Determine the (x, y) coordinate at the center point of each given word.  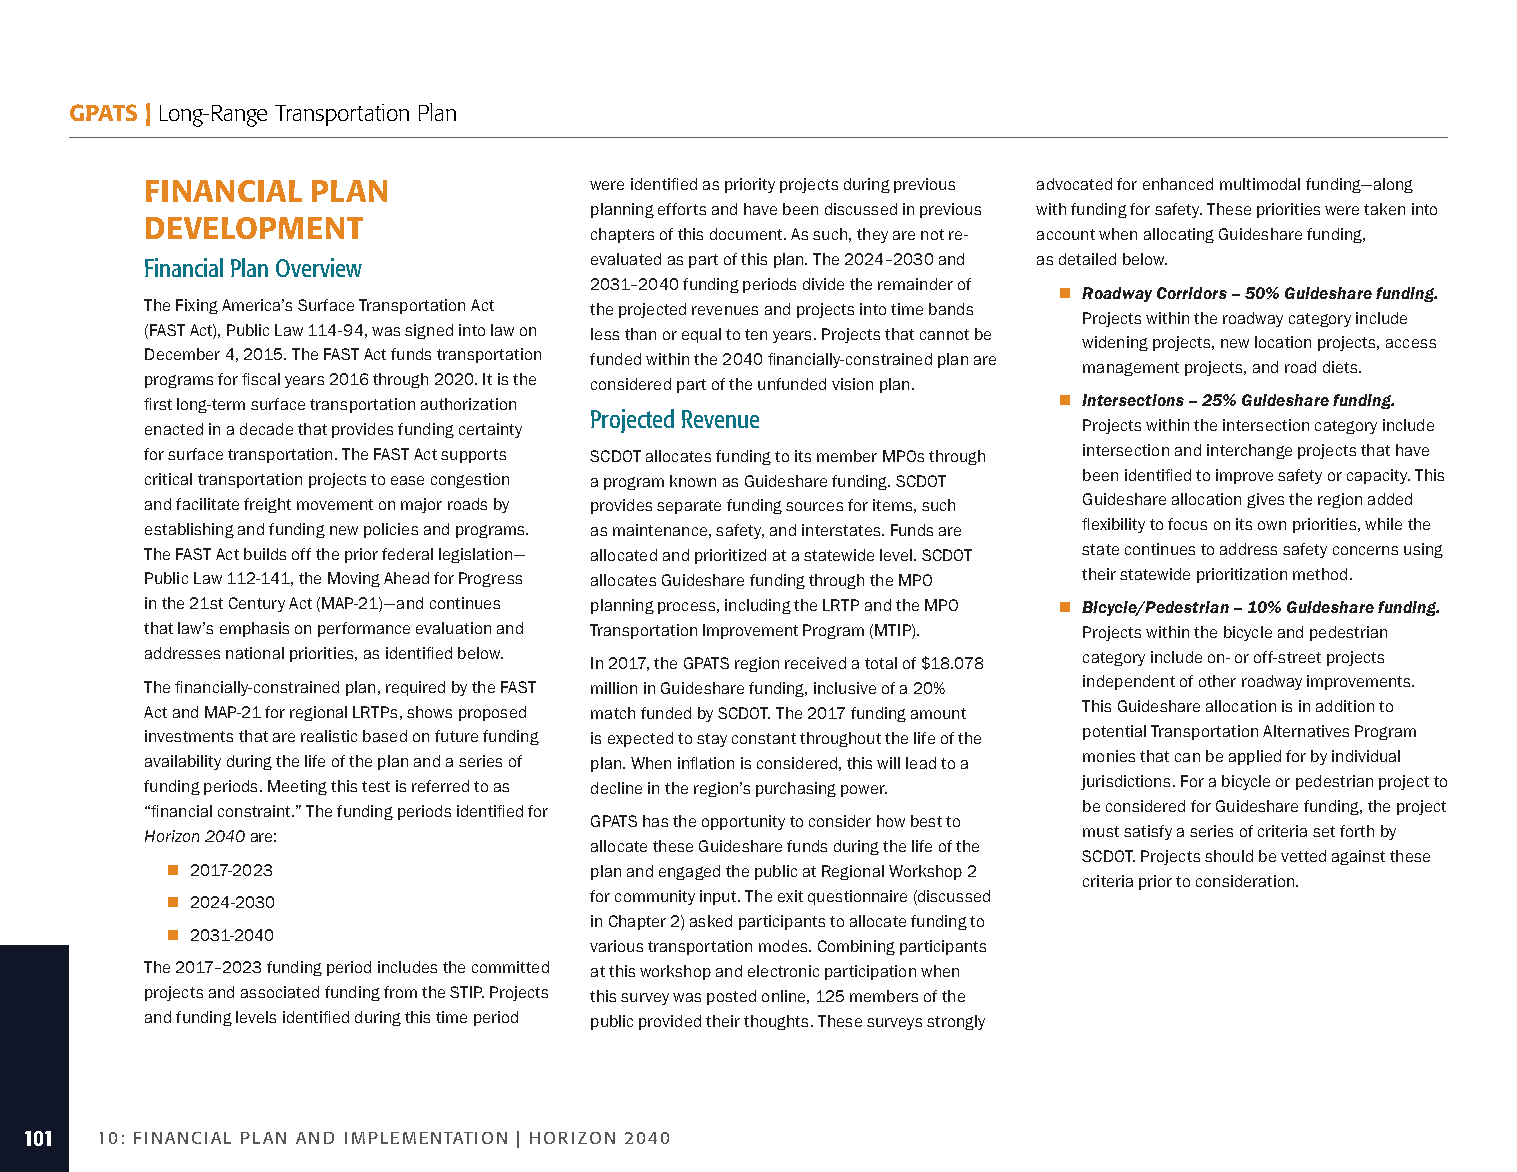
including (758, 606)
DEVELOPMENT (254, 228)
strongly (956, 1022)
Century (257, 604)
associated (280, 992)
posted (731, 997)
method (1320, 574)
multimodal (1260, 184)
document (747, 234)
